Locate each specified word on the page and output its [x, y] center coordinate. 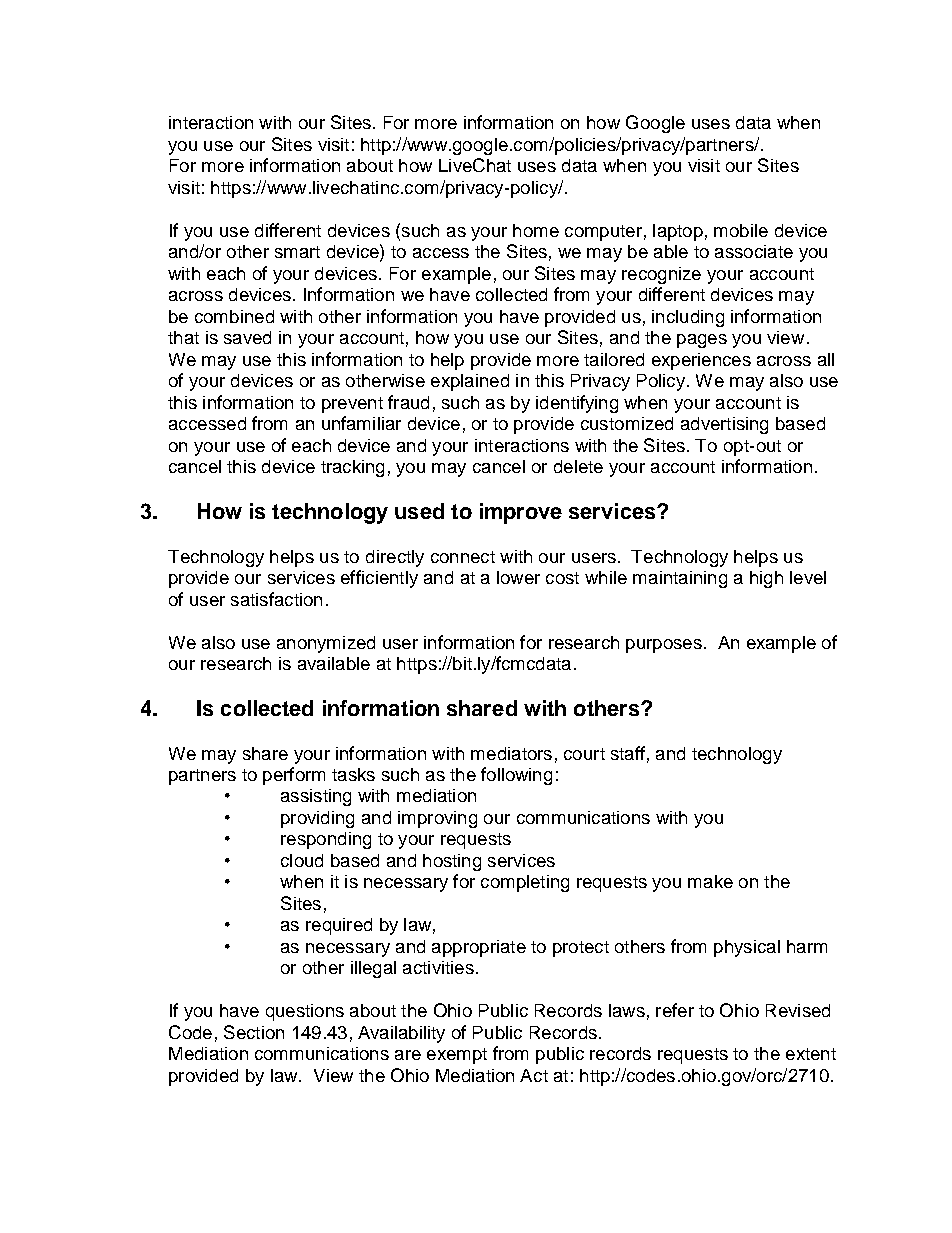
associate [754, 251]
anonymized [326, 644]
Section [254, 1032]
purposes [664, 646]
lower [518, 577]
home [536, 230]
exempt [457, 1056]
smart [297, 252]
